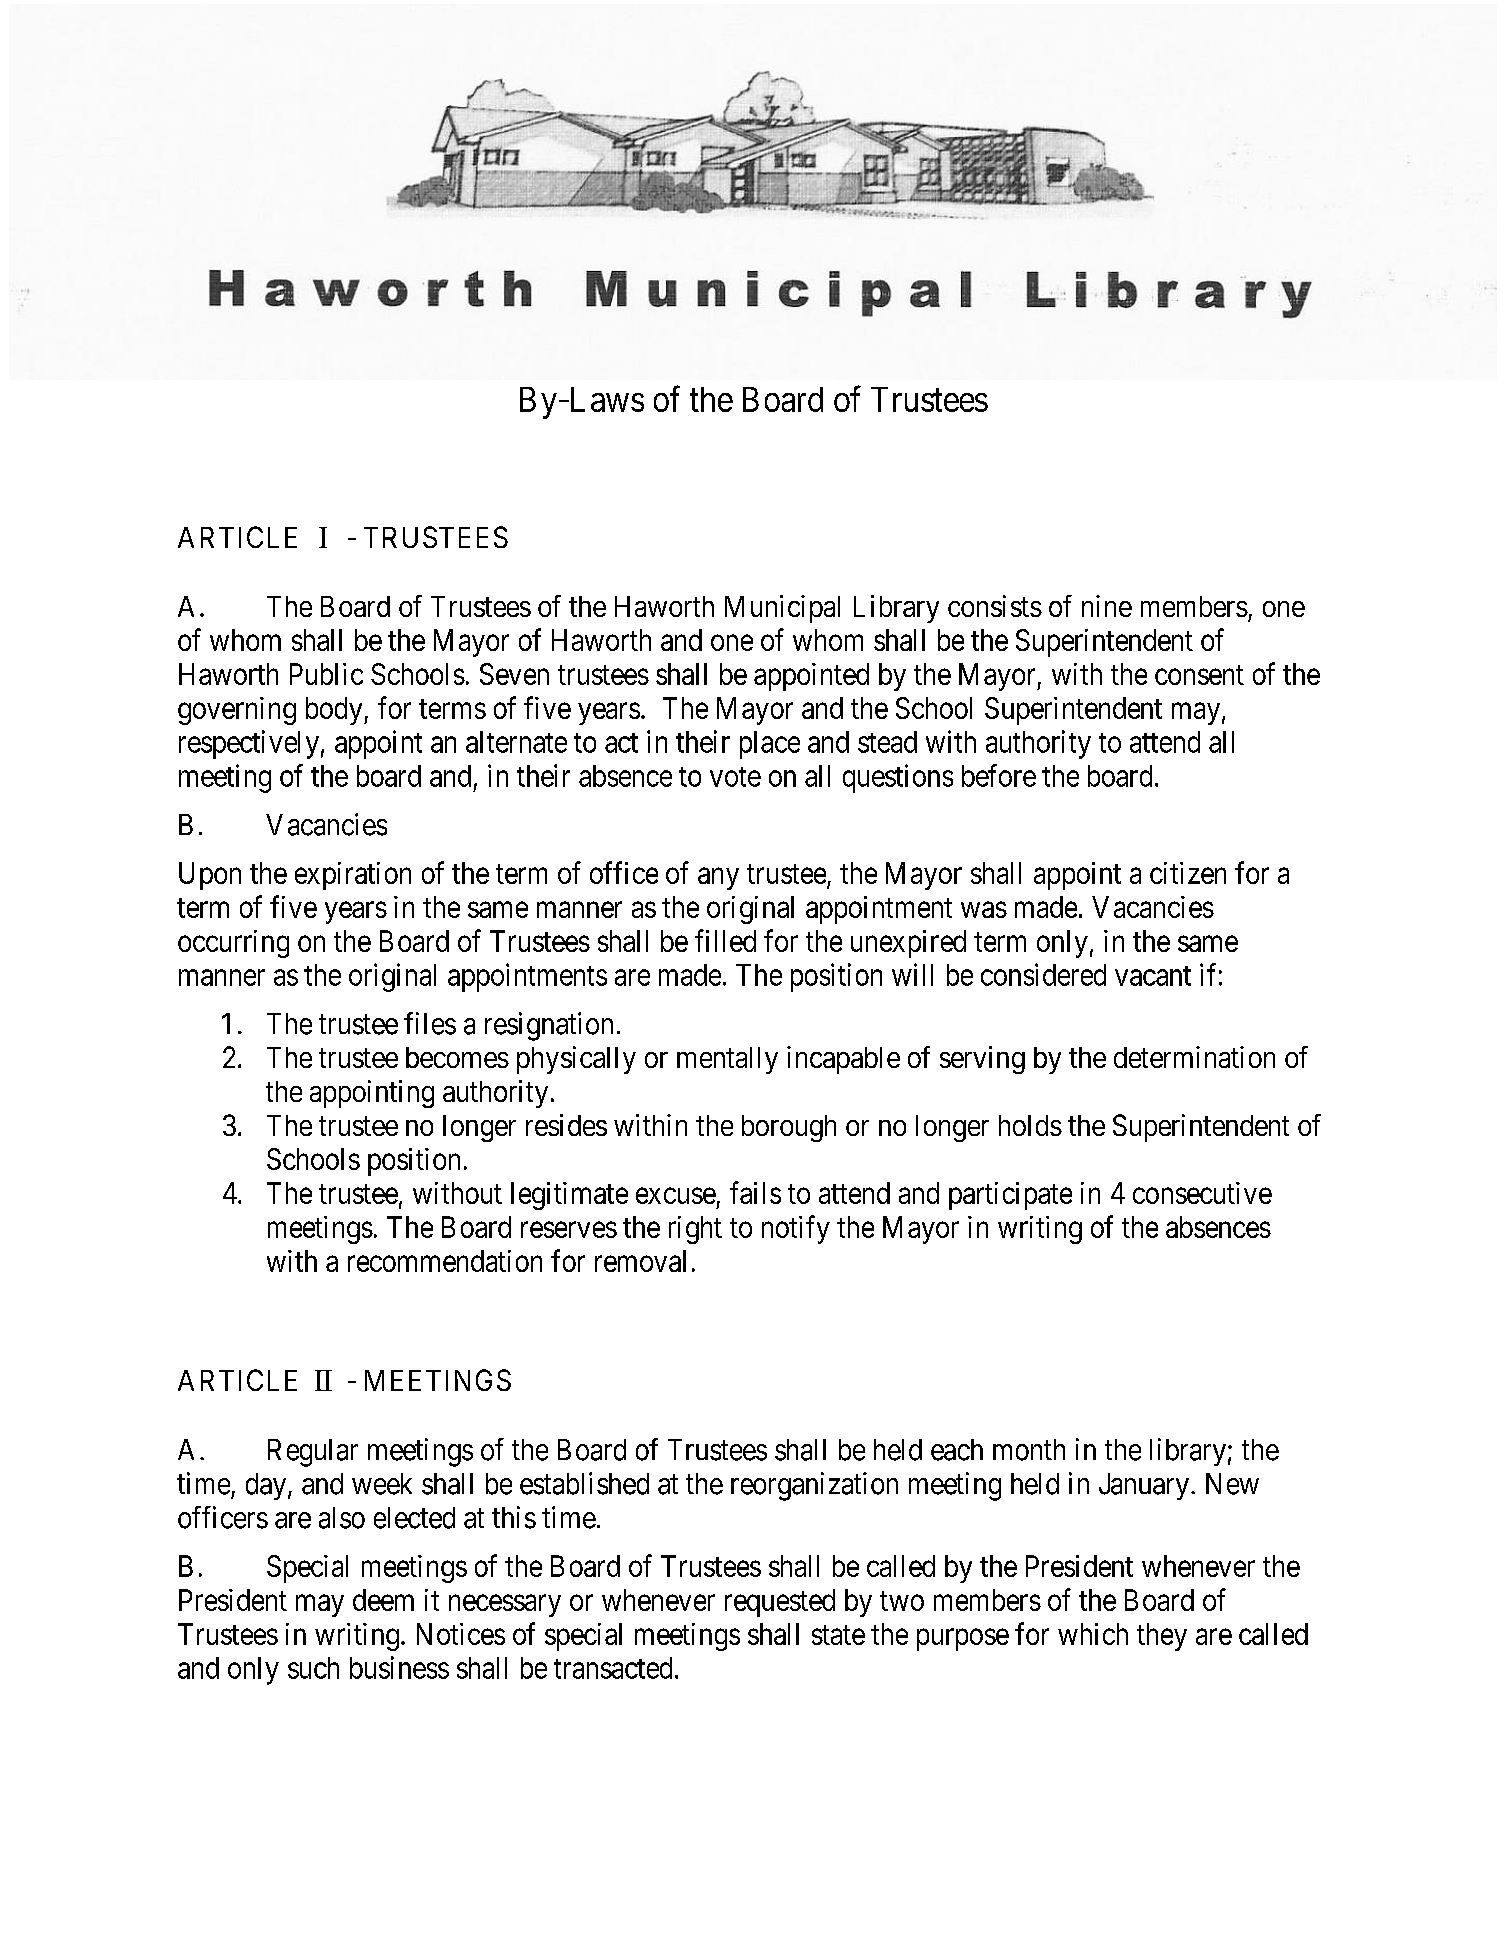 This screenshot has width=1504, height=1946. What do you see at coordinates (457, 1057) in the screenshot?
I see `becomes` at bounding box center [457, 1057].
